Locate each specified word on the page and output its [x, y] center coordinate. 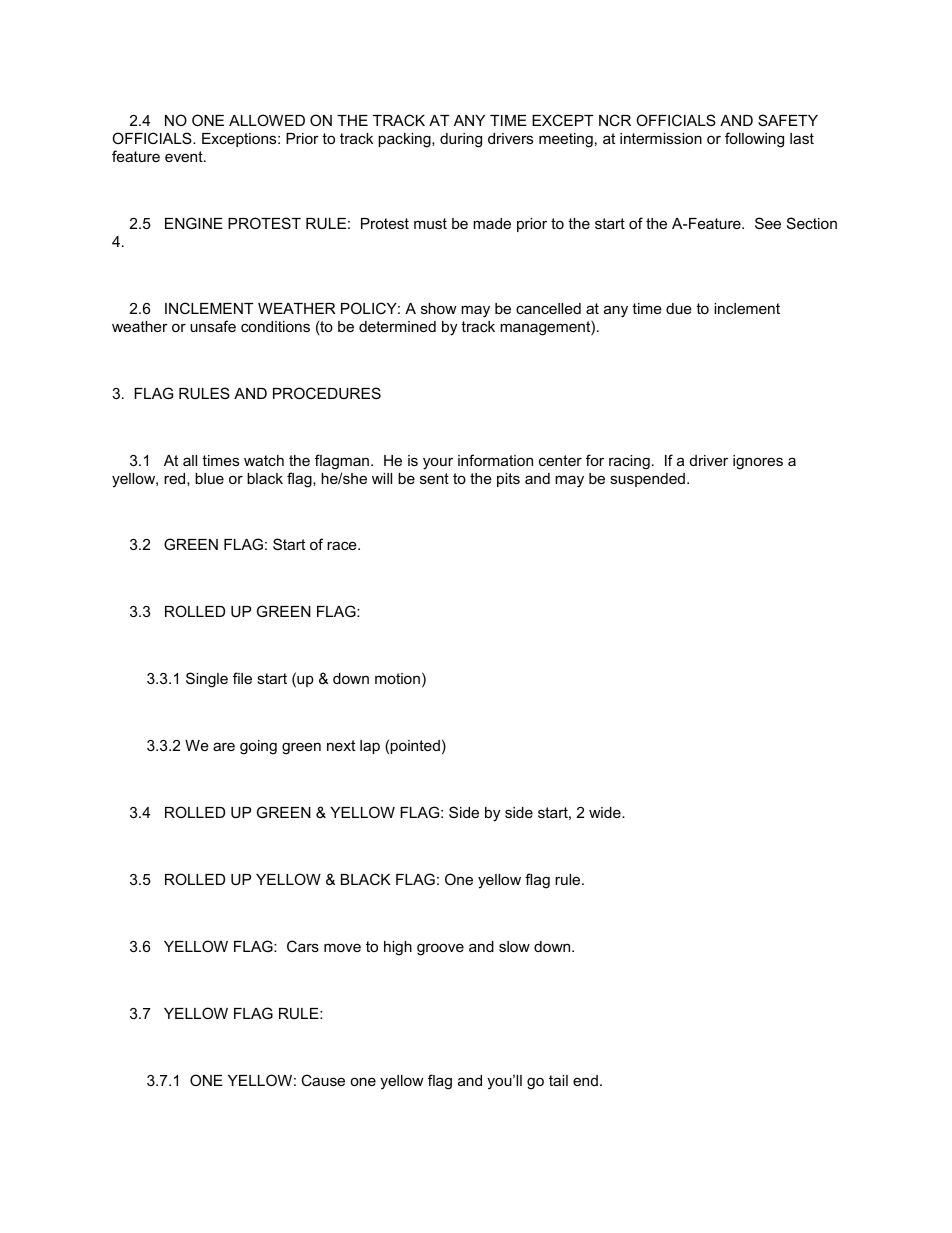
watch [264, 460]
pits [508, 480]
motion [397, 678]
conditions [275, 326]
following [754, 140]
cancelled [548, 308]
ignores [758, 462]
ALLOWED [267, 120]
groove [440, 949]
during [461, 140]
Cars [303, 946]
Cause [323, 1080]
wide [606, 812]
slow [514, 946]
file [242, 678]
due [679, 308]
